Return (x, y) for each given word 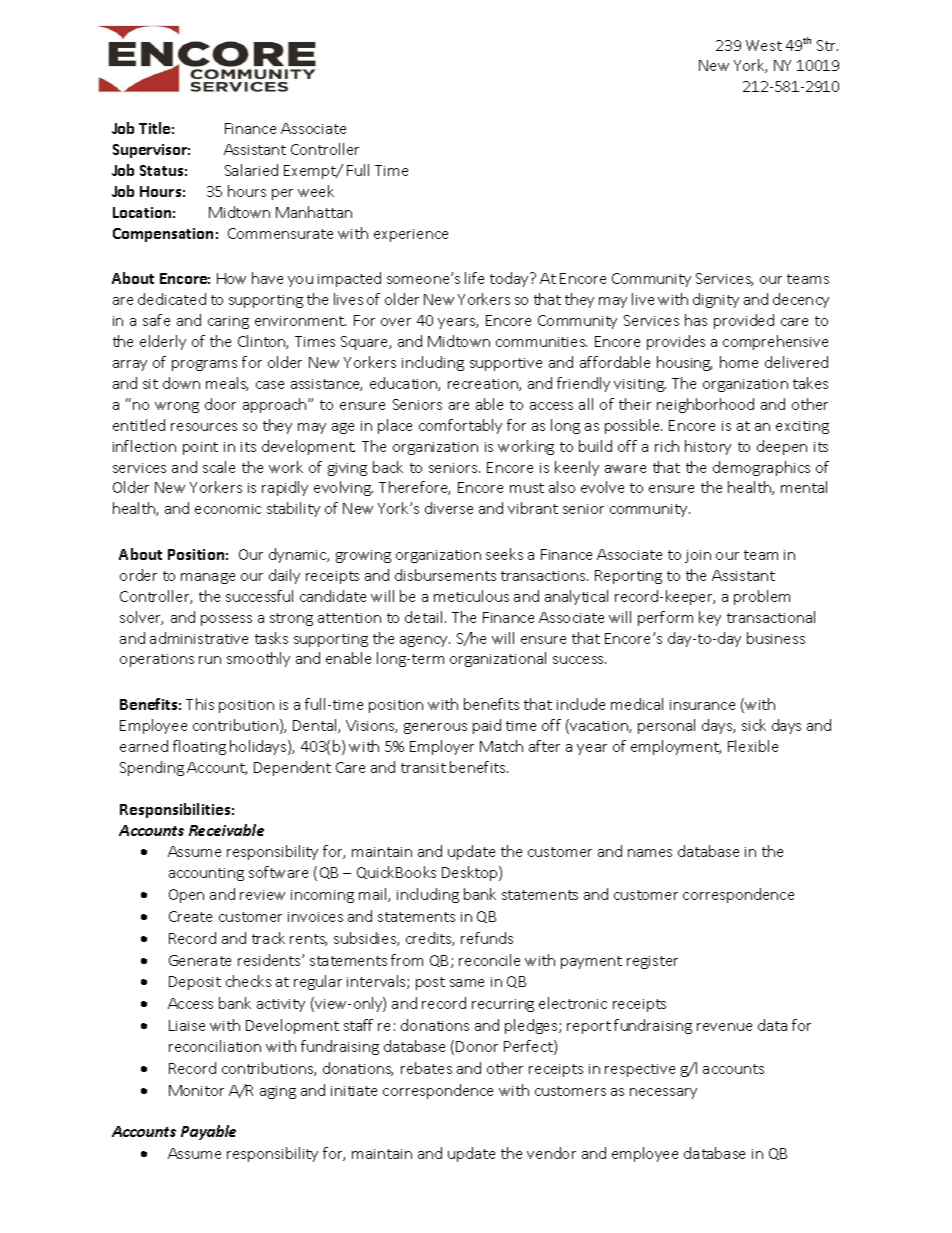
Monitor (196, 1090)
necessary (663, 1093)
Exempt (311, 172)
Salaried (251, 170)
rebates (426, 1068)
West (764, 45)
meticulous (471, 596)
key (710, 618)
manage (208, 578)
